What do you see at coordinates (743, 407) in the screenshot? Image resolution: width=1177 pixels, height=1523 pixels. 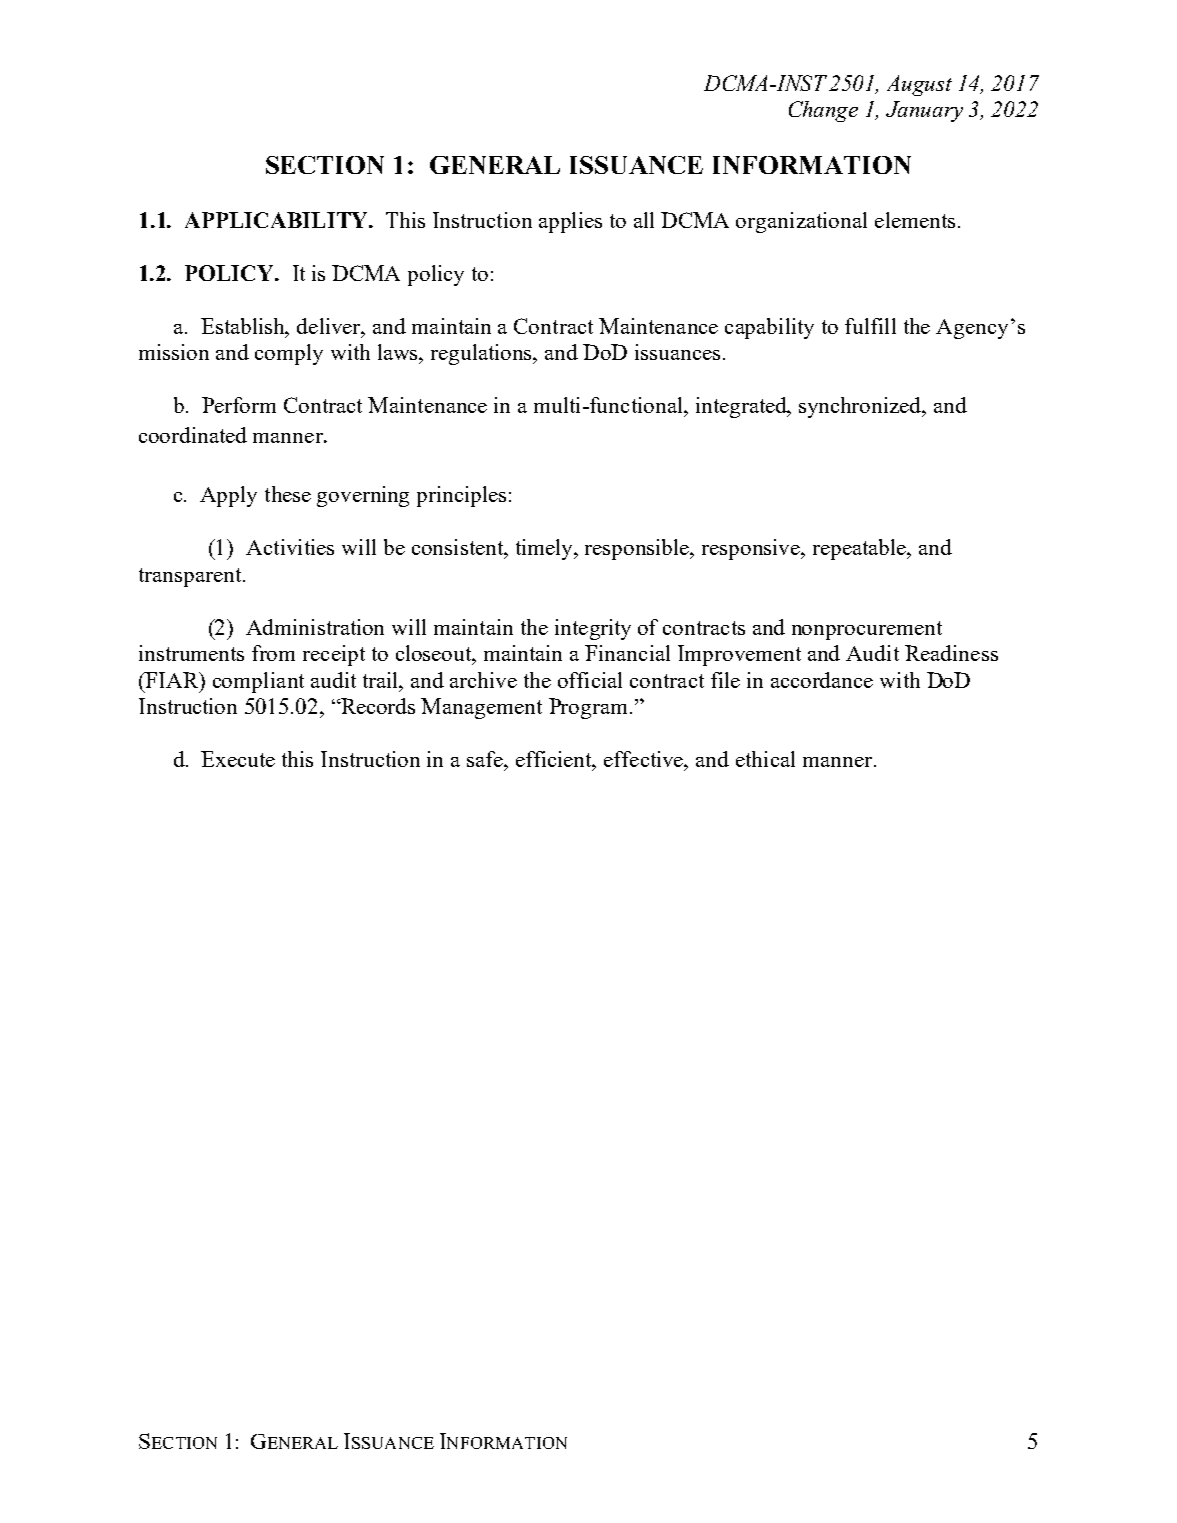 I see `integrated` at bounding box center [743, 407].
